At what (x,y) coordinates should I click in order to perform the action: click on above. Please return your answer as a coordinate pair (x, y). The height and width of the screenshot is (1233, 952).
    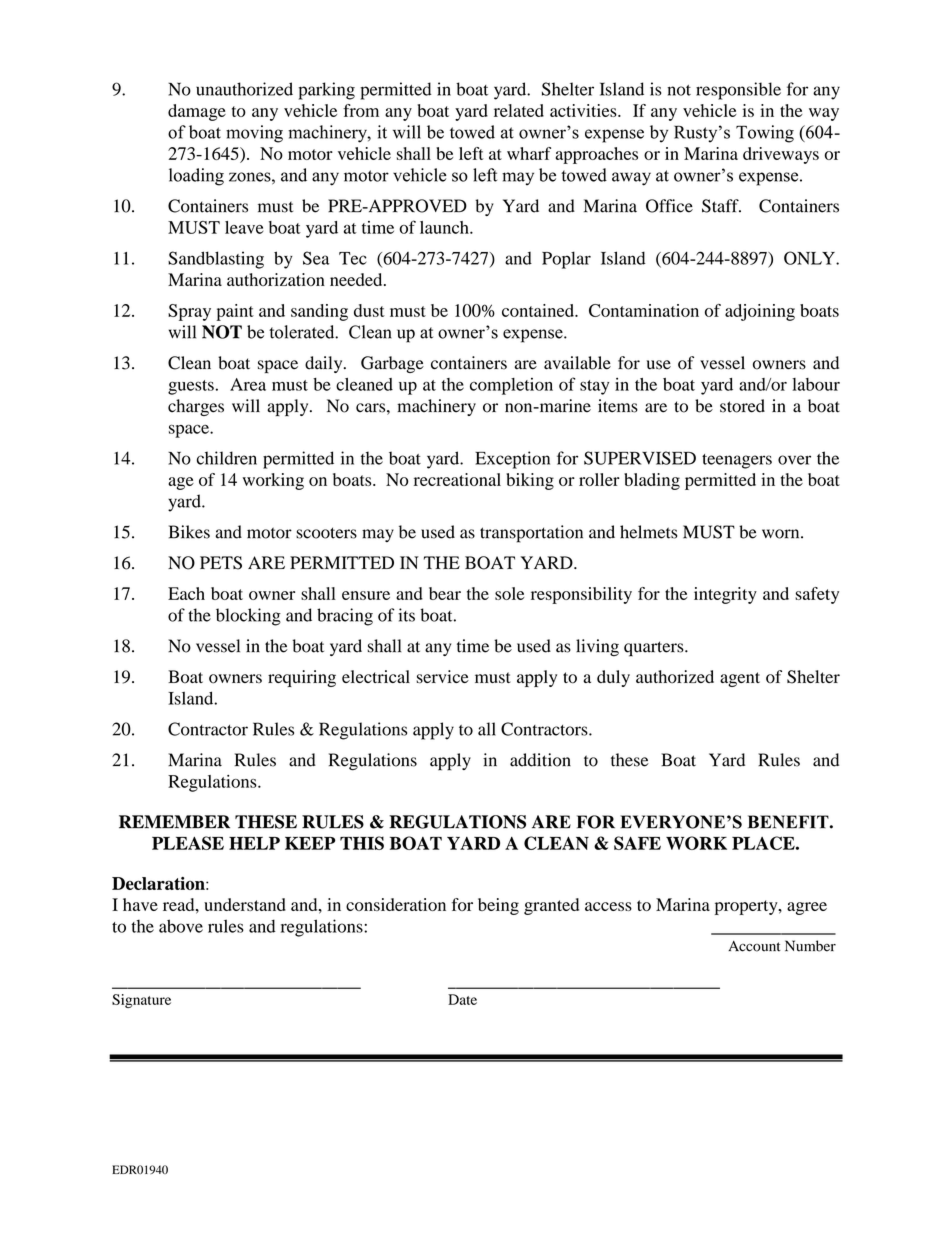
    Looking at the image, I should click on (181, 926).
